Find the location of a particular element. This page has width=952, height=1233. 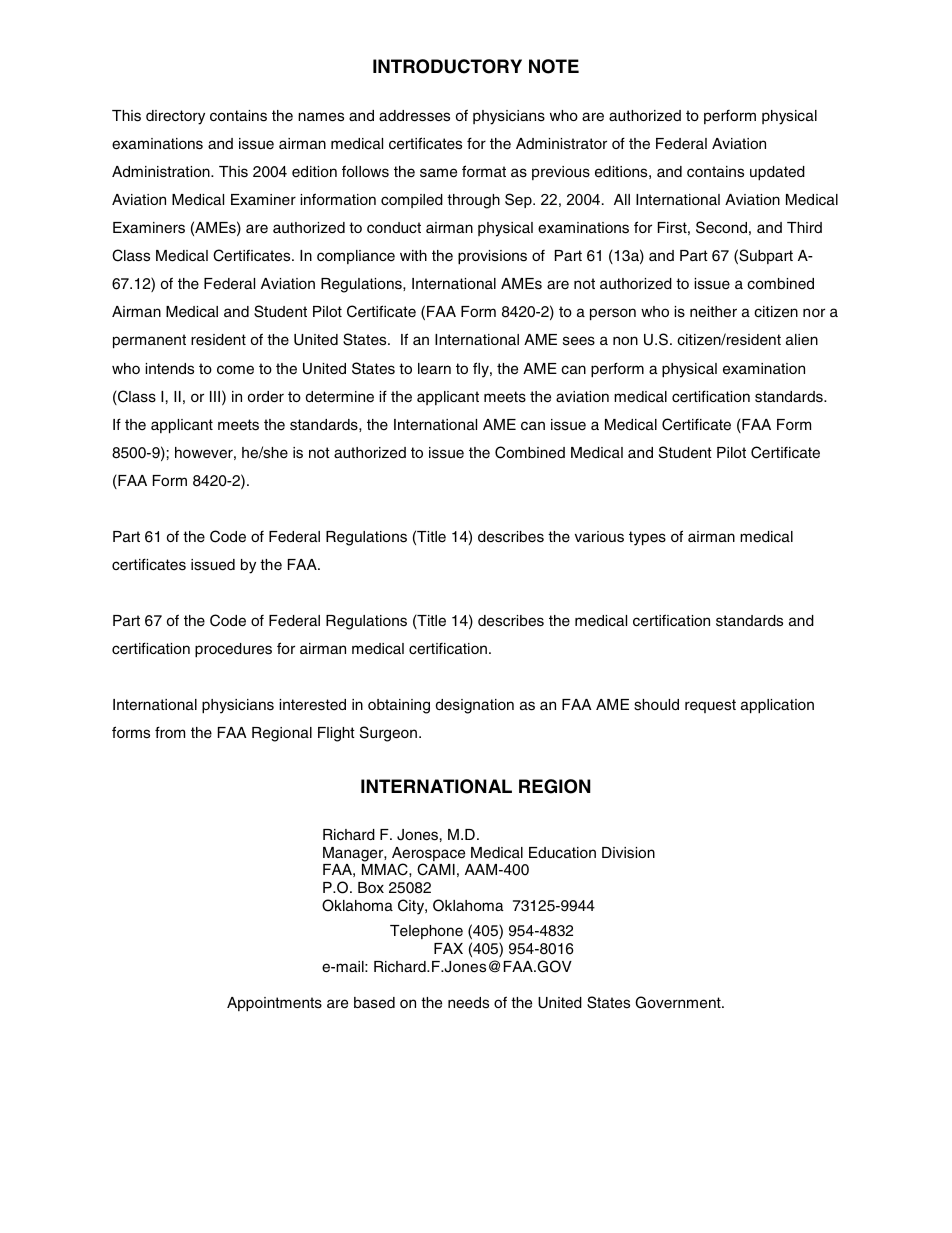

Appointments is located at coordinates (274, 1004).
